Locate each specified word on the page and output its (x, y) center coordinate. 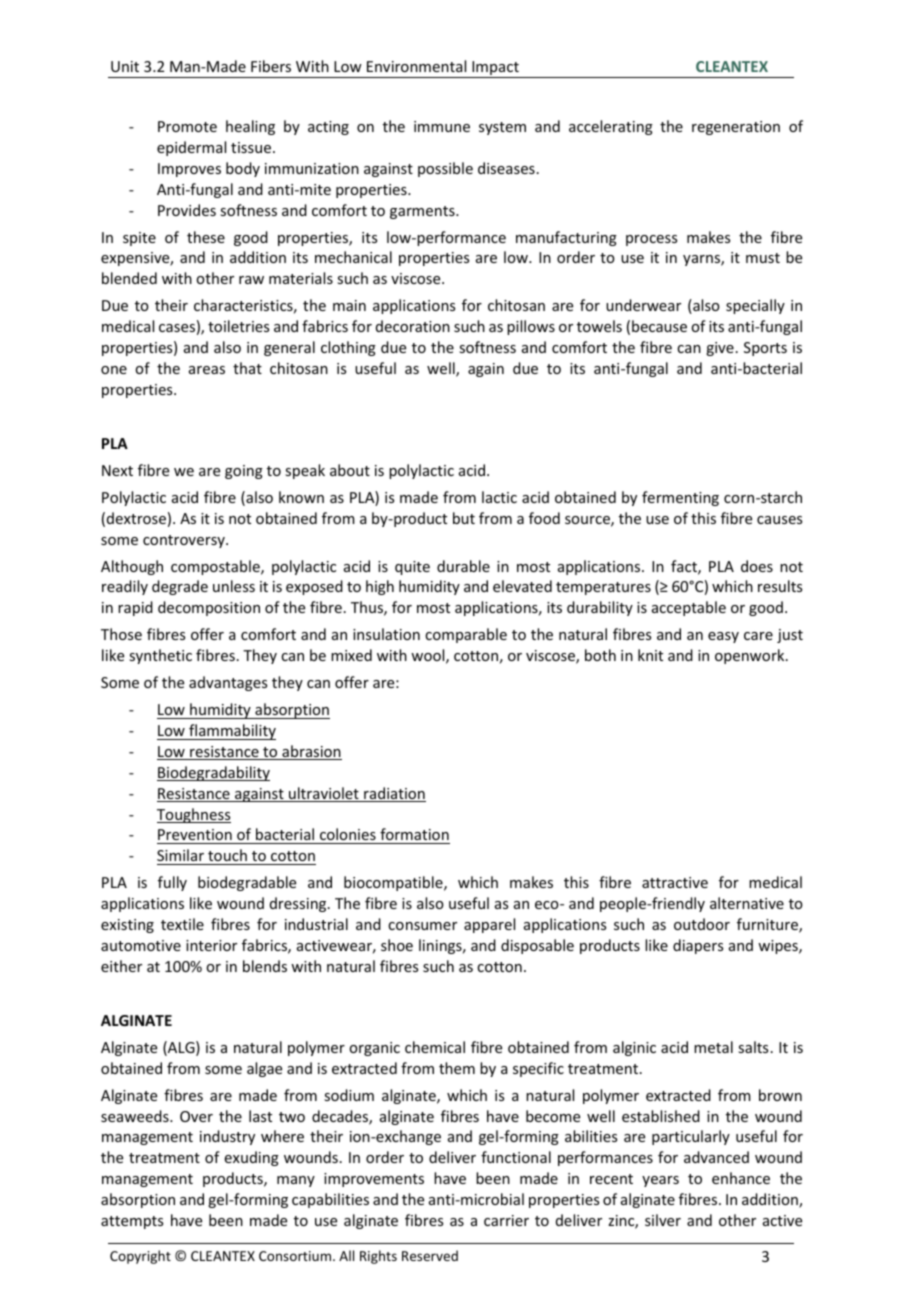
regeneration (736, 128)
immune (442, 126)
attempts (132, 1222)
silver (663, 1220)
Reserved (430, 1255)
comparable (466, 635)
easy (723, 637)
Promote (187, 126)
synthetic (160, 656)
